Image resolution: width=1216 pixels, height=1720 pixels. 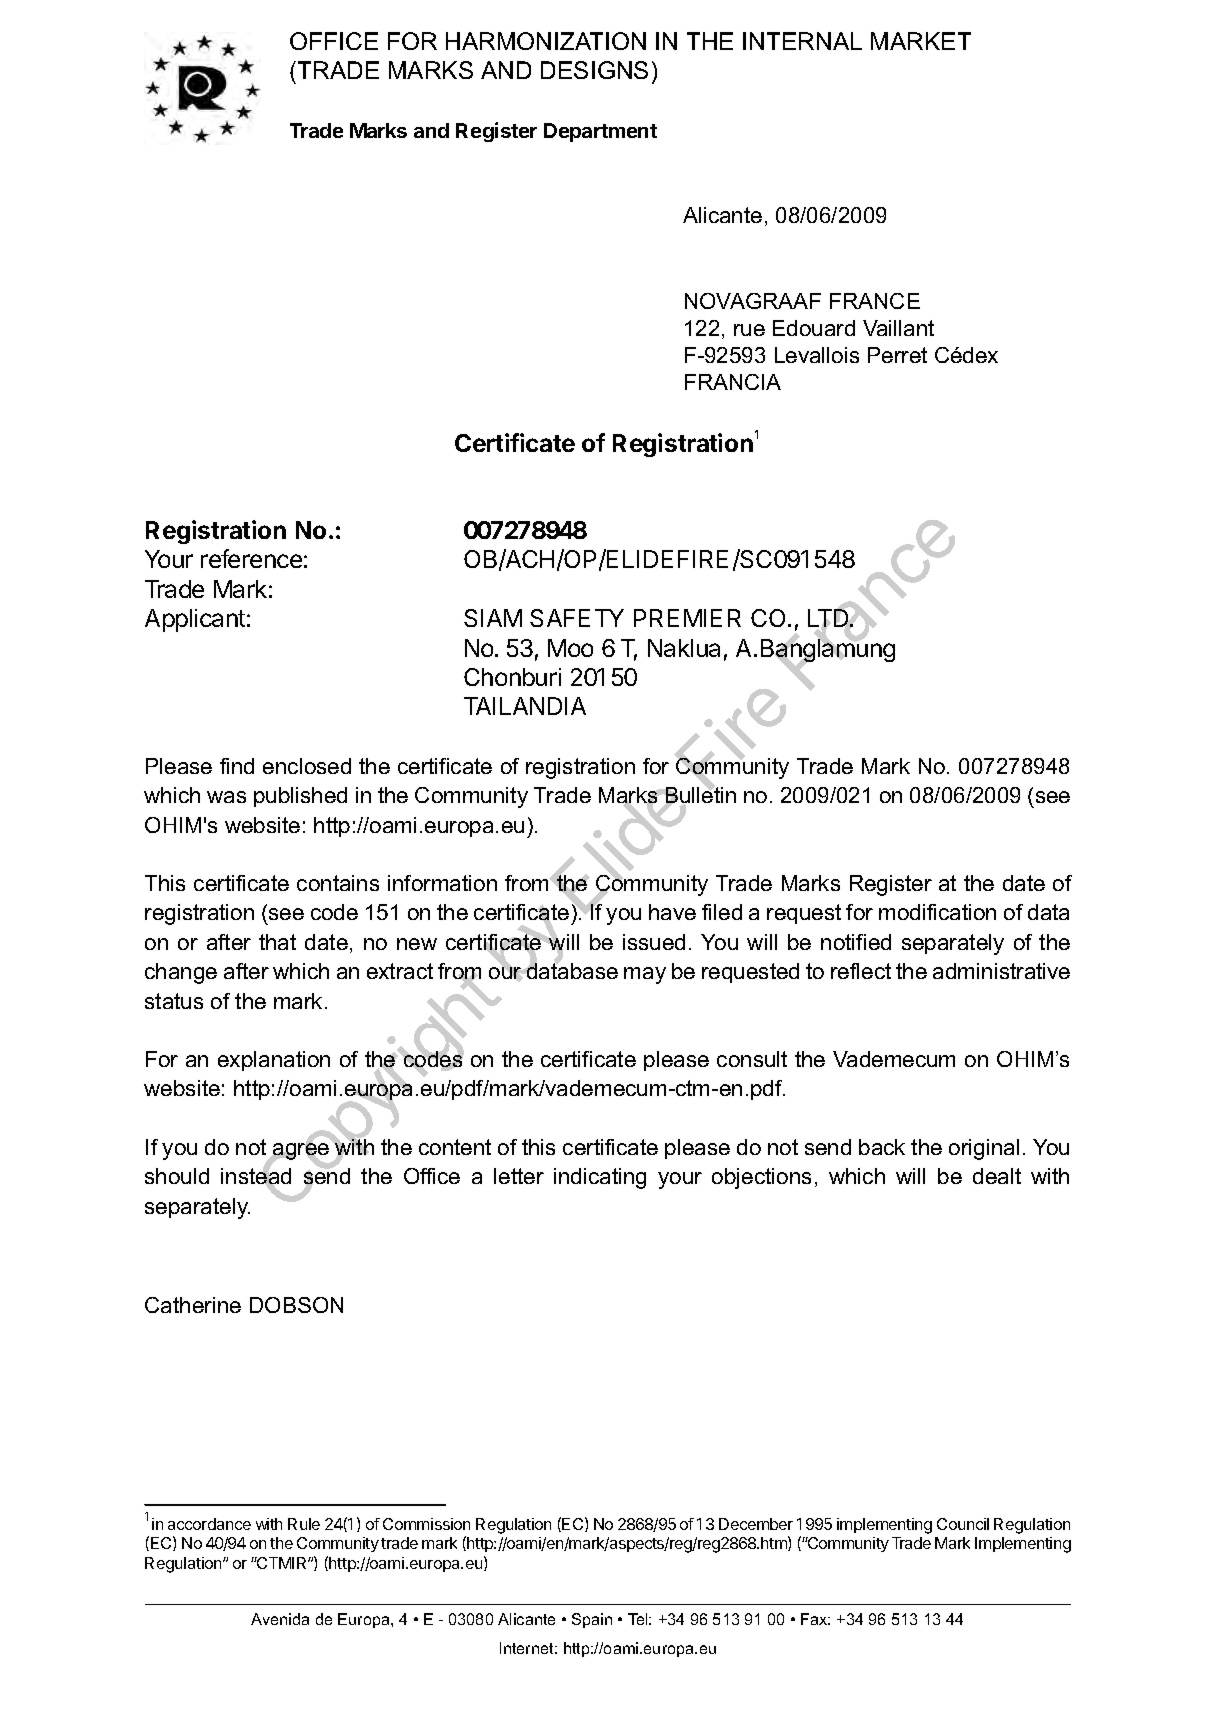 What do you see at coordinates (963, 1524) in the screenshot?
I see `Council` at bounding box center [963, 1524].
